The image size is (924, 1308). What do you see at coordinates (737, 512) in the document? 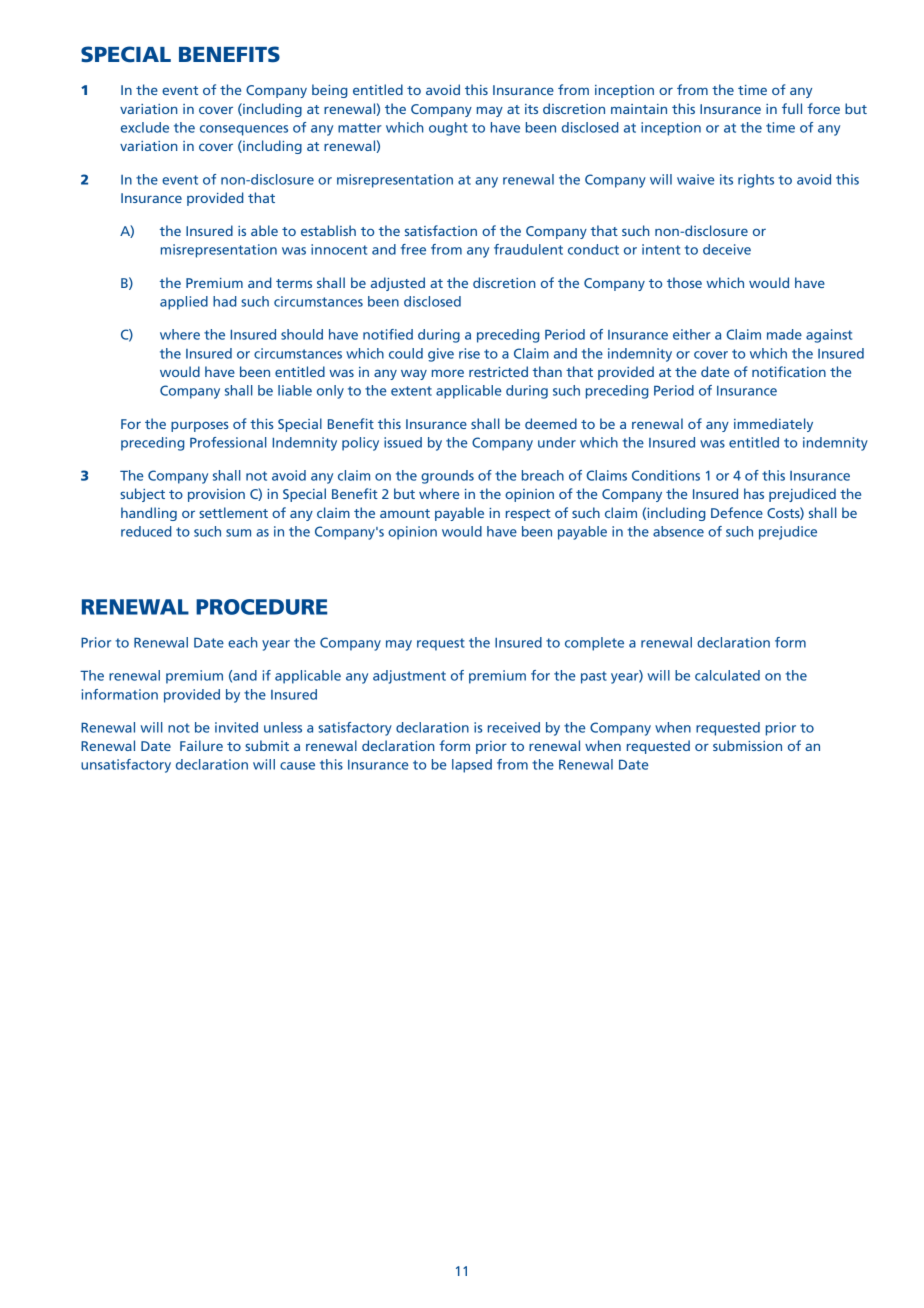
I see `Defence` at bounding box center [737, 512].
